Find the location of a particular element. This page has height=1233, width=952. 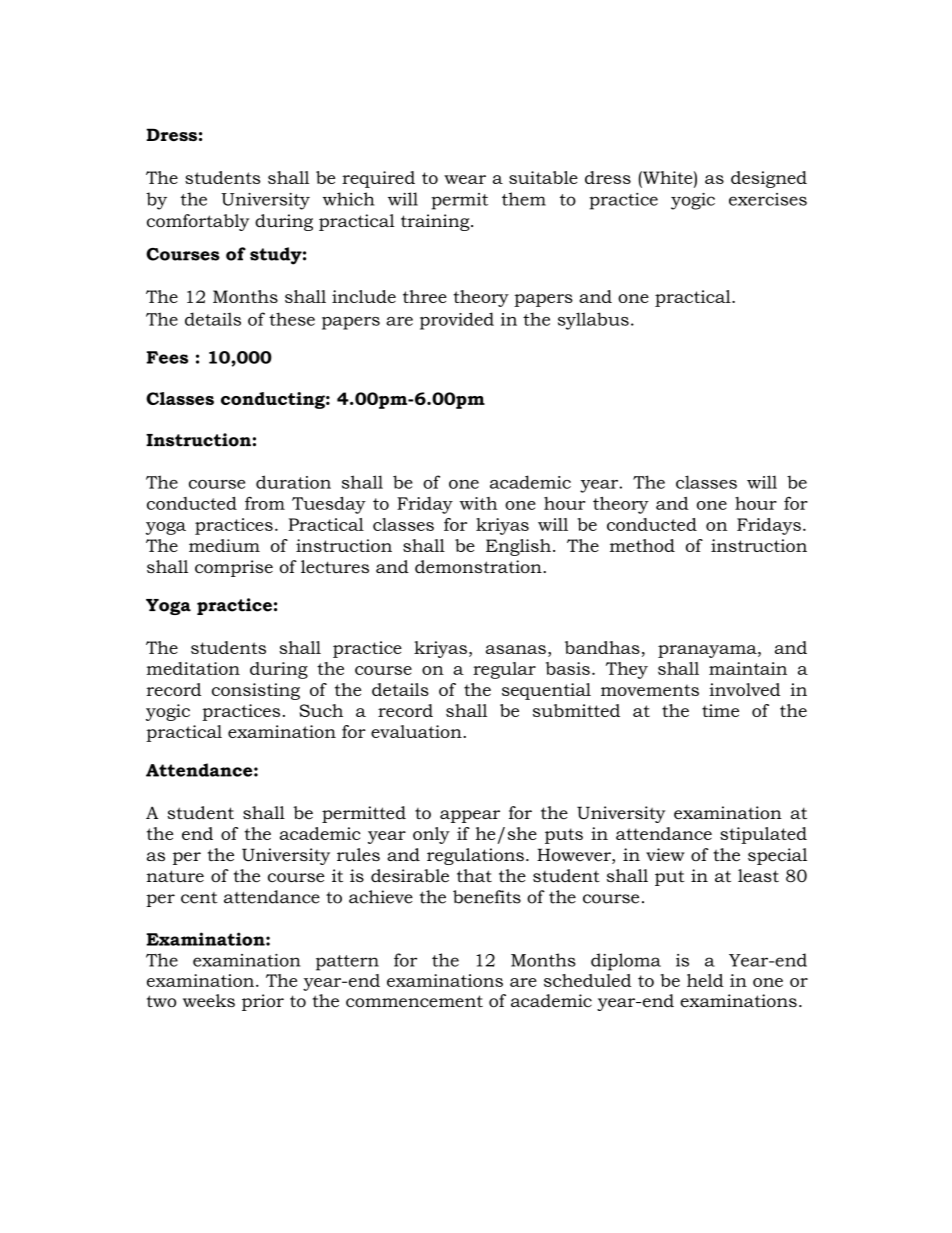

weeks is located at coordinates (209, 1001).
